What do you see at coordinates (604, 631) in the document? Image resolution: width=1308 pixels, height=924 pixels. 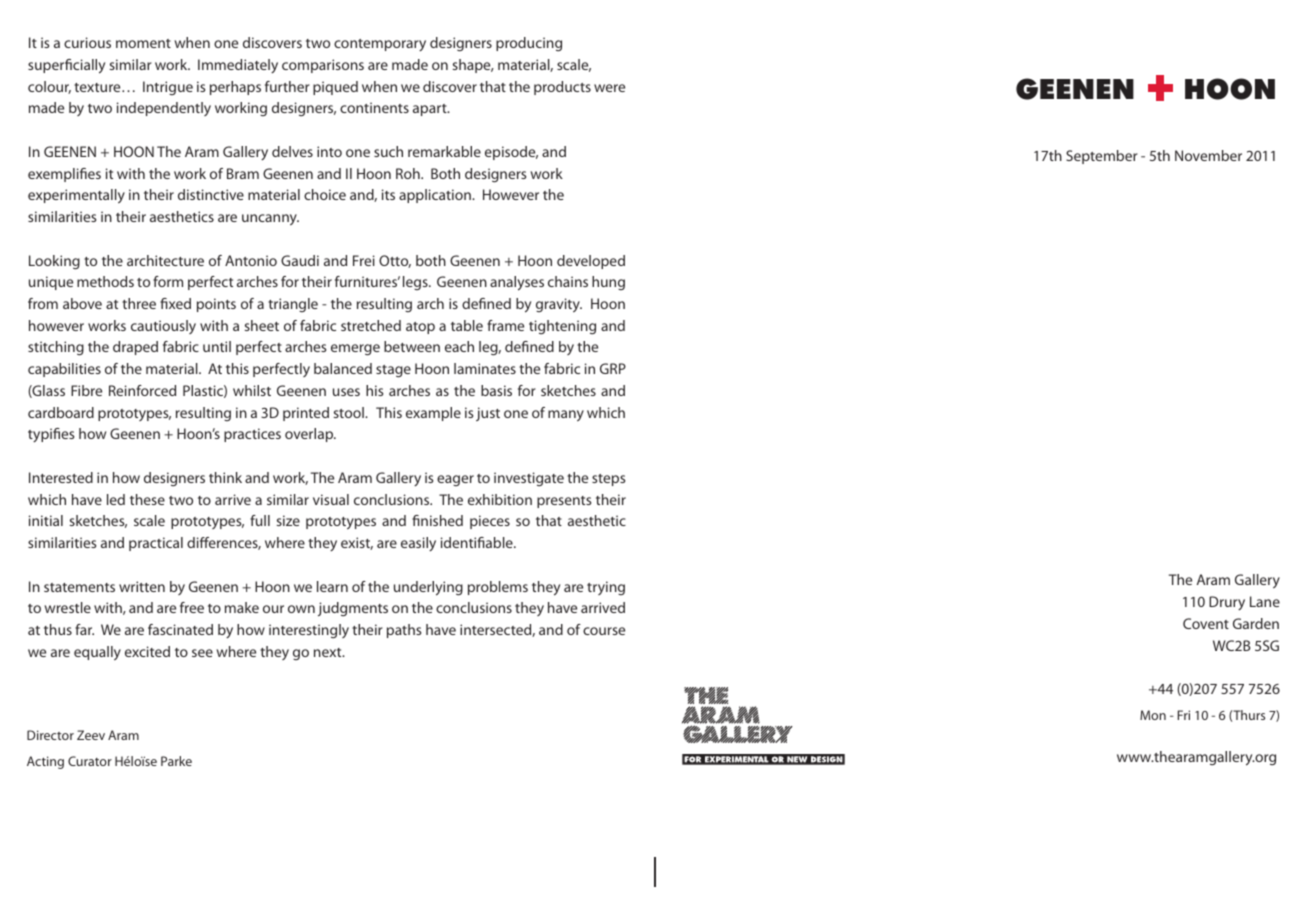 I see `course` at bounding box center [604, 631].
